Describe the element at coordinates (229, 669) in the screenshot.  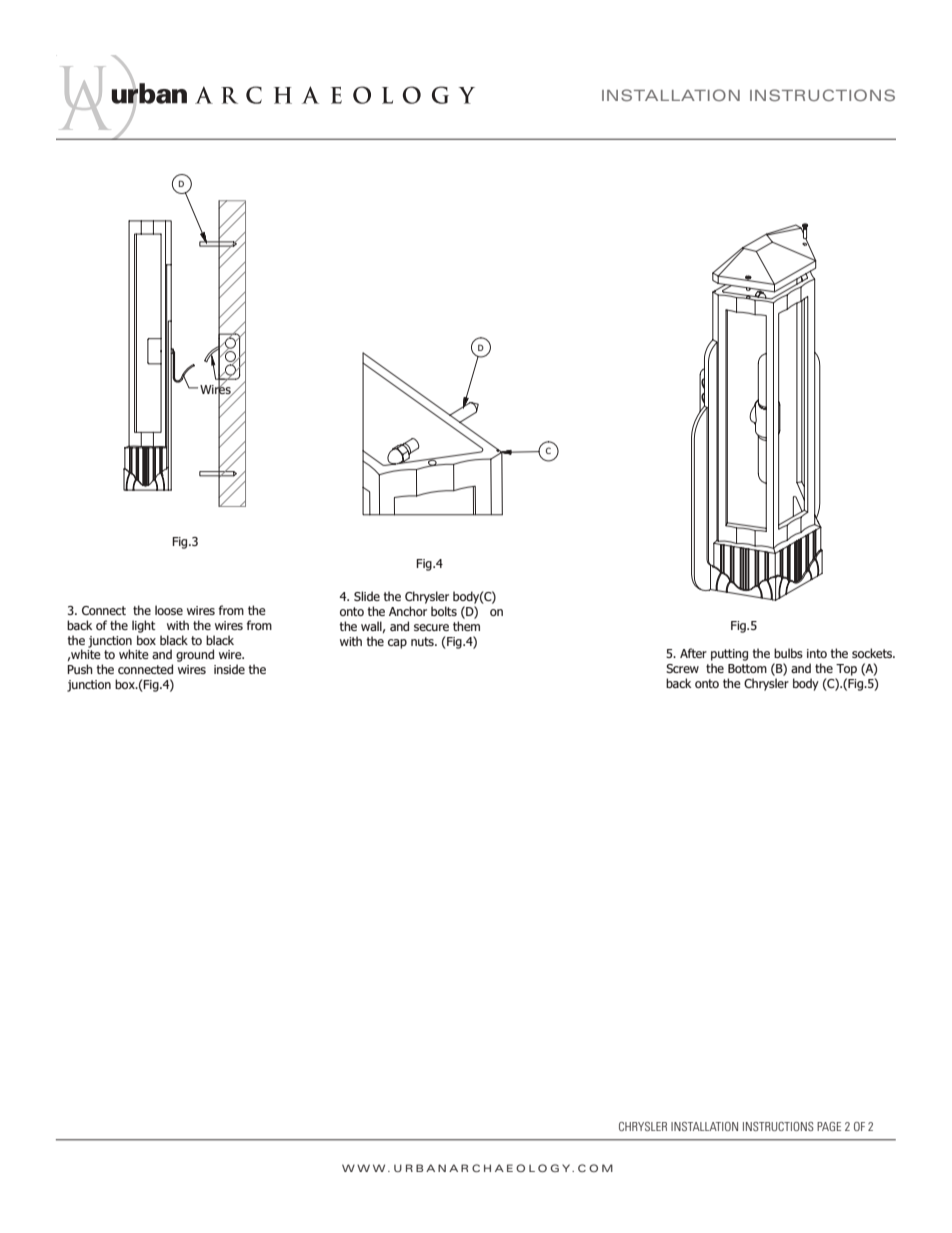
I see `inside` at that location.
